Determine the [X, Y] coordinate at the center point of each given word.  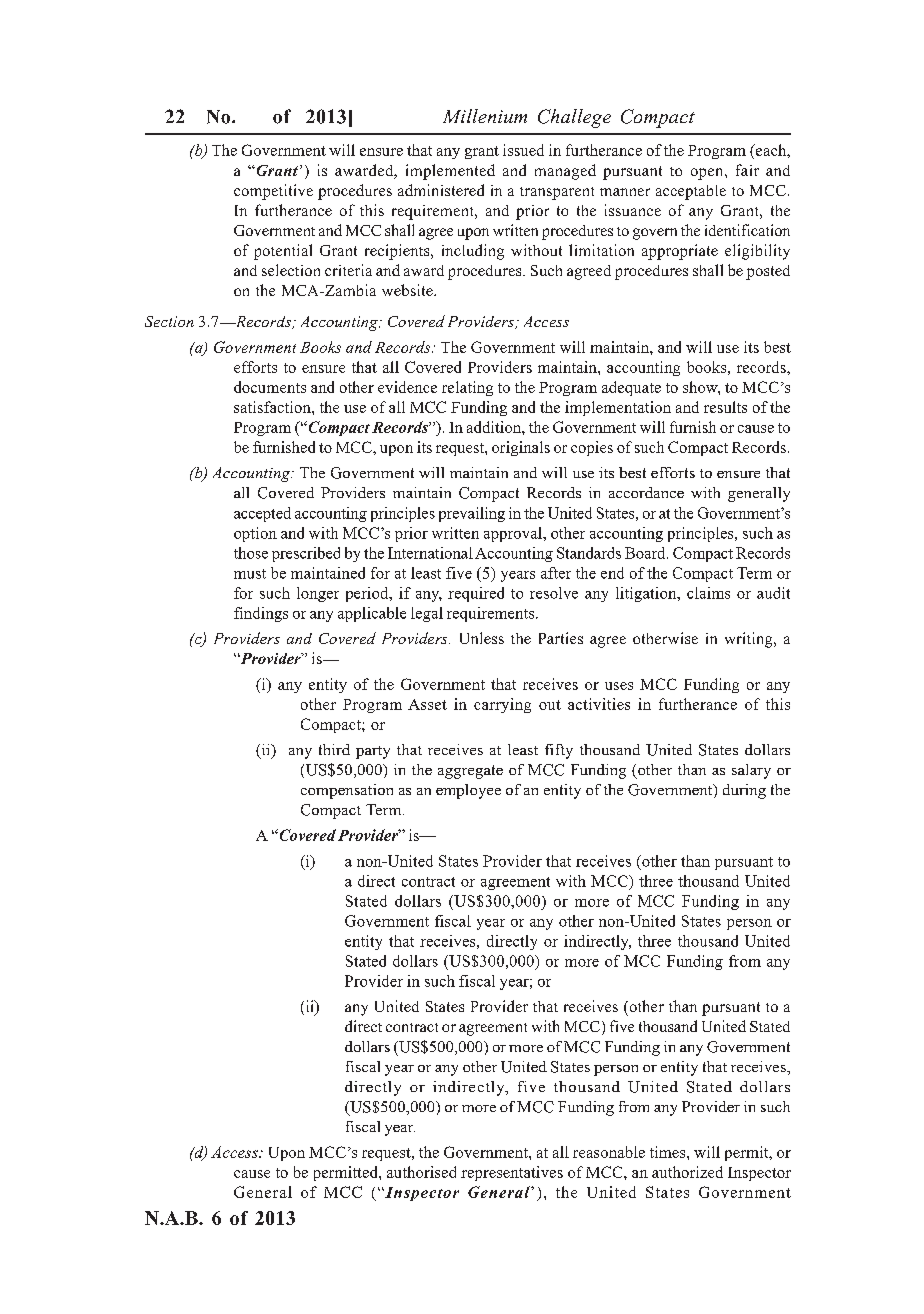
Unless [482, 638]
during [744, 791]
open [708, 174]
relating [467, 388]
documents [270, 387]
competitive [273, 192]
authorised [421, 1172]
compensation [347, 791]
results [725, 407]
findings [261, 614]
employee [468, 791]
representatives [512, 1173]
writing [750, 640]
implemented [450, 172]
